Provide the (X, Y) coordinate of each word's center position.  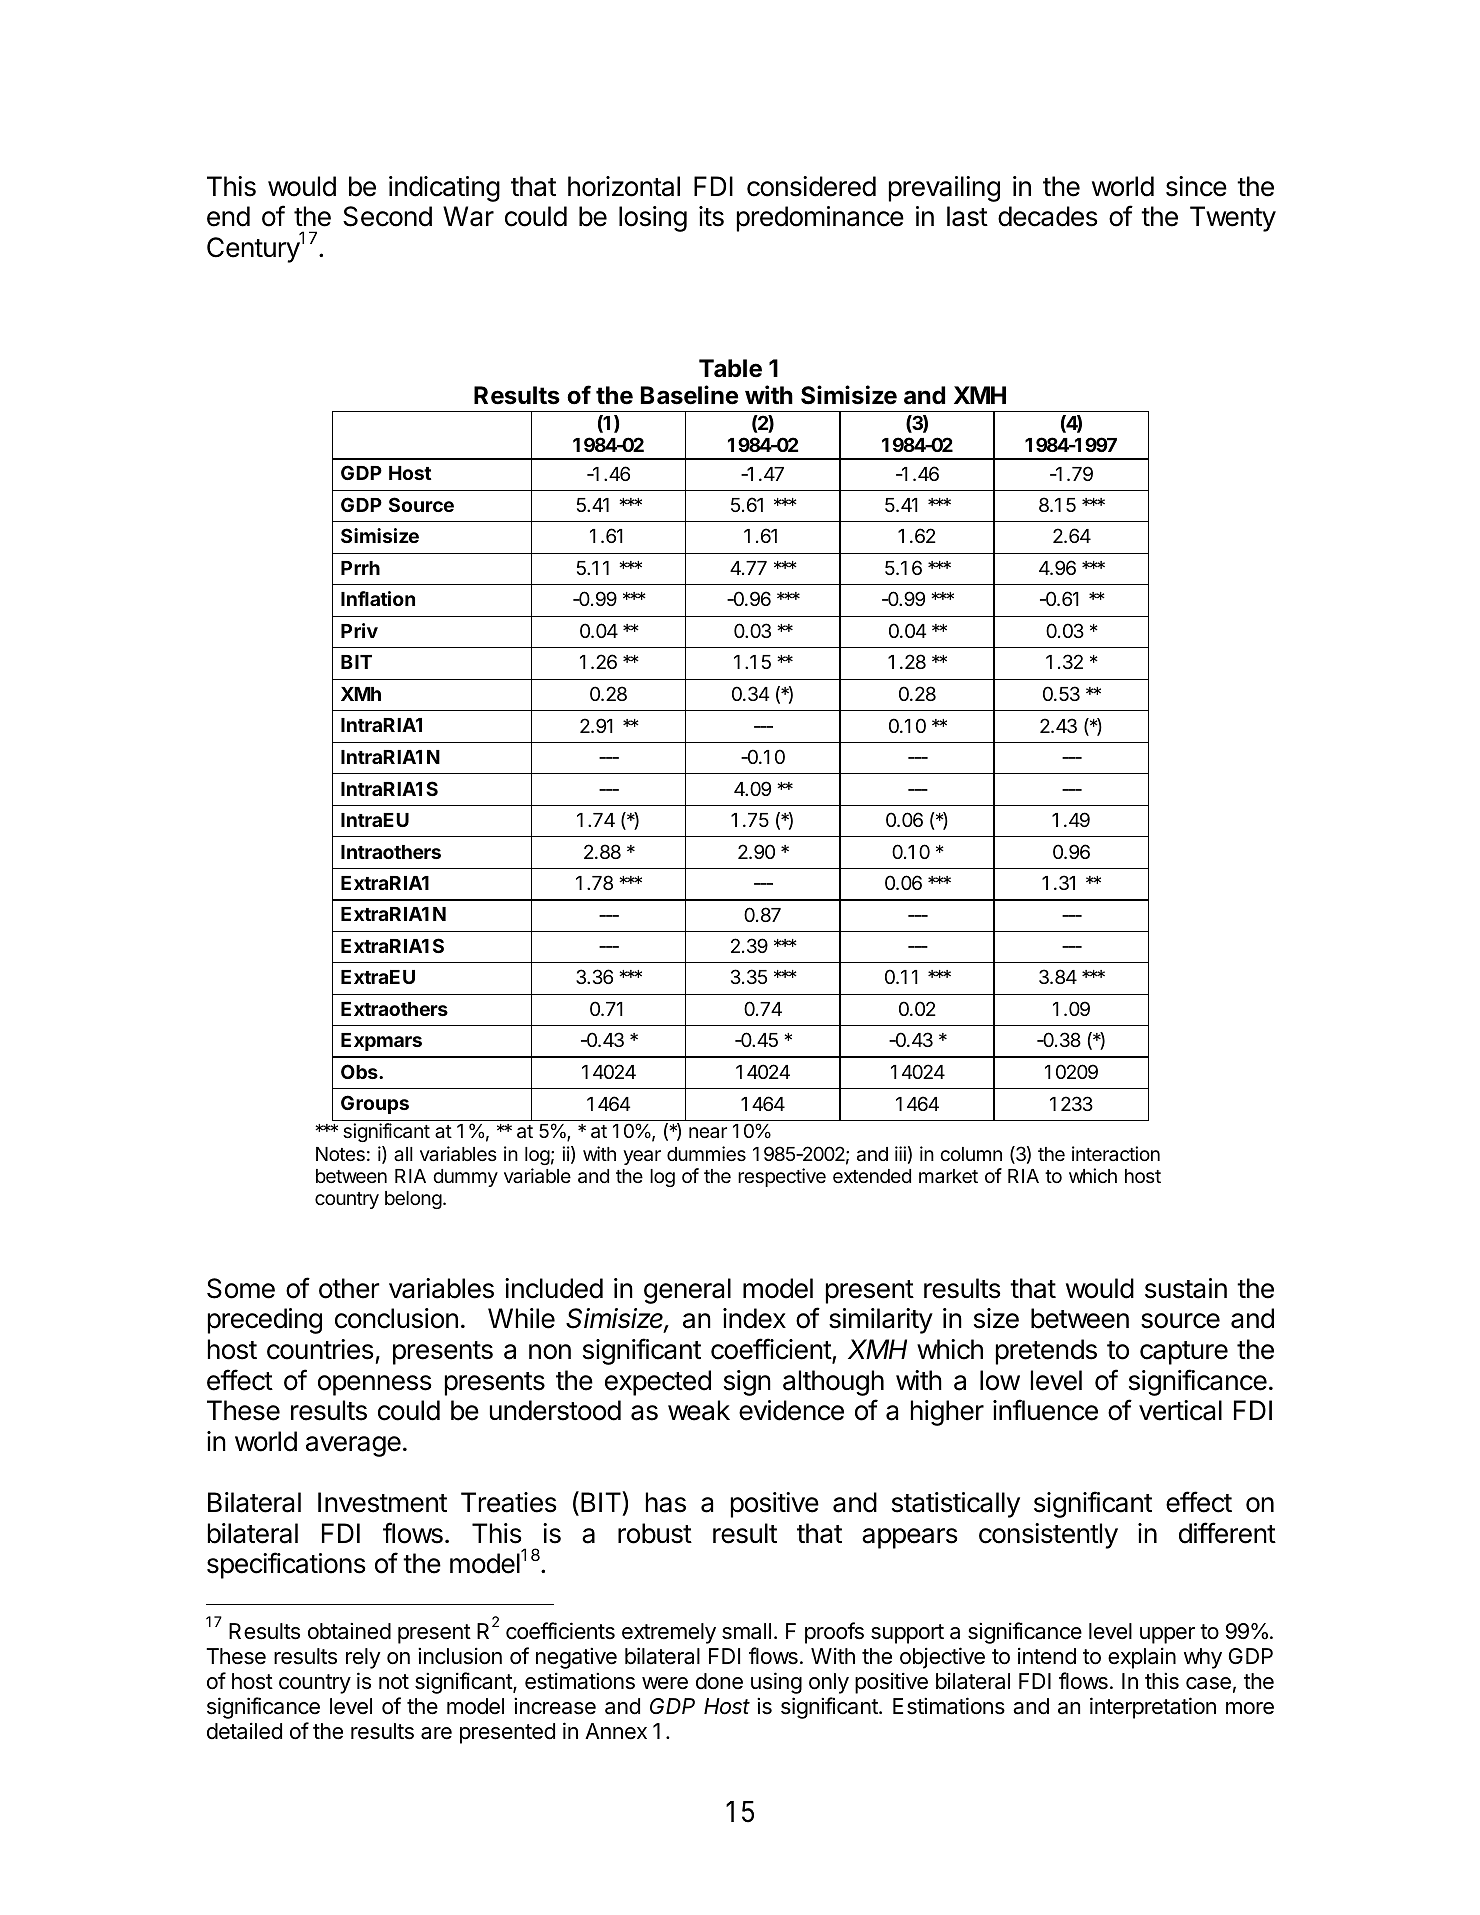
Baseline (689, 395)
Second (387, 216)
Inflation (378, 598)
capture (1184, 1353)
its (711, 216)
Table (730, 368)
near (708, 1132)
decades (1048, 216)
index (754, 1318)
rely (363, 1658)
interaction (1116, 1153)
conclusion (396, 1318)
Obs (360, 1071)
